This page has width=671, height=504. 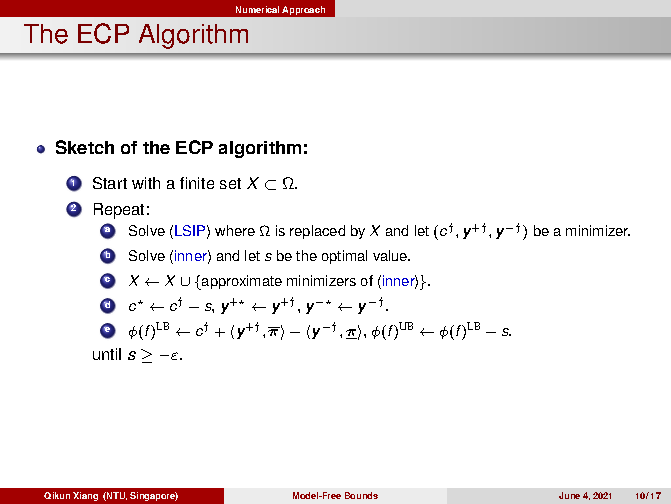 I want to click on Numerical, so click(x=257, y=9).
